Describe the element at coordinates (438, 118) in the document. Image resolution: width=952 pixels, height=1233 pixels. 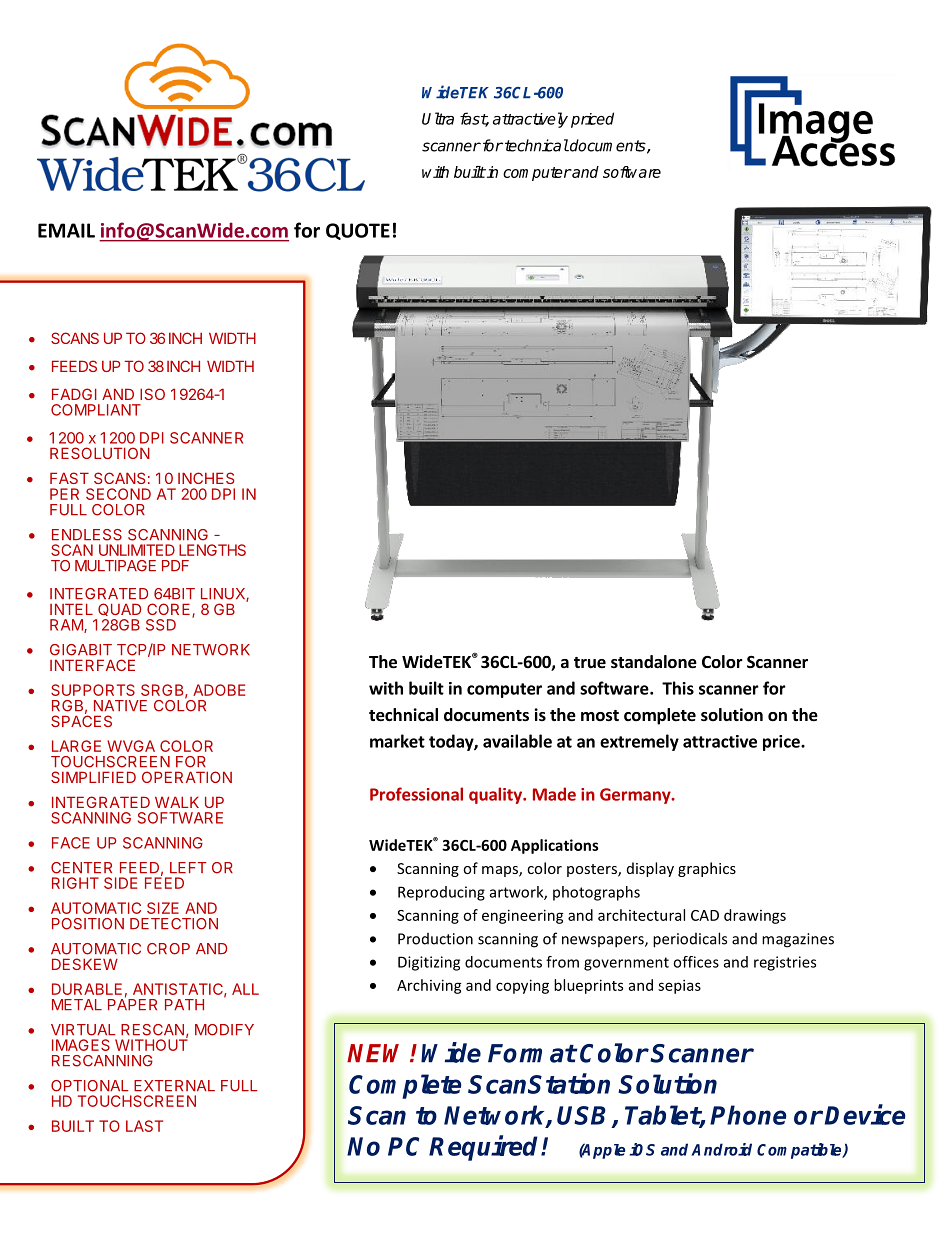
I see `Ultra` at that location.
